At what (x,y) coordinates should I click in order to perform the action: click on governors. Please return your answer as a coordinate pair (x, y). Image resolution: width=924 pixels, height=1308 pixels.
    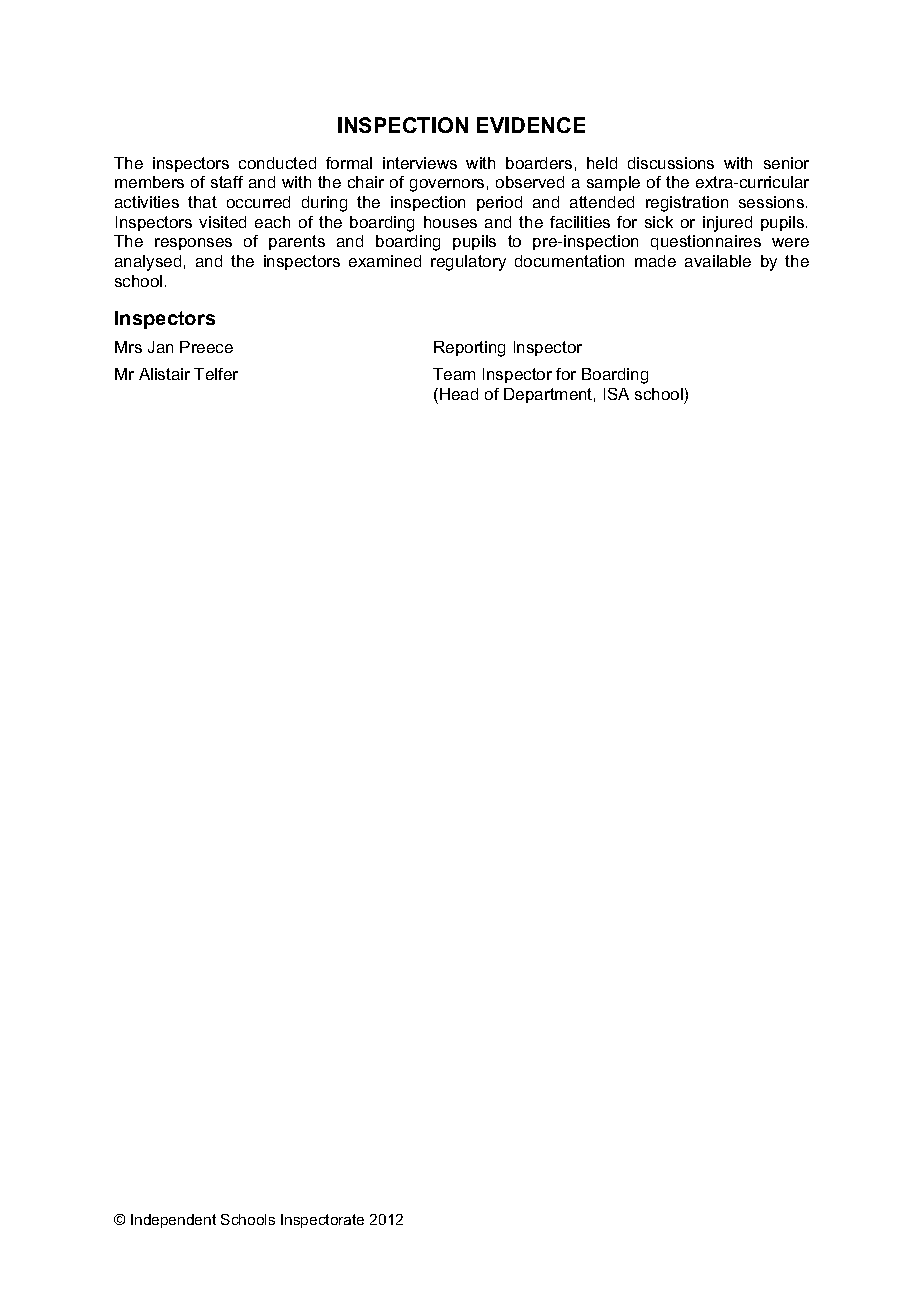
    Looking at the image, I should click on (447, 185).
